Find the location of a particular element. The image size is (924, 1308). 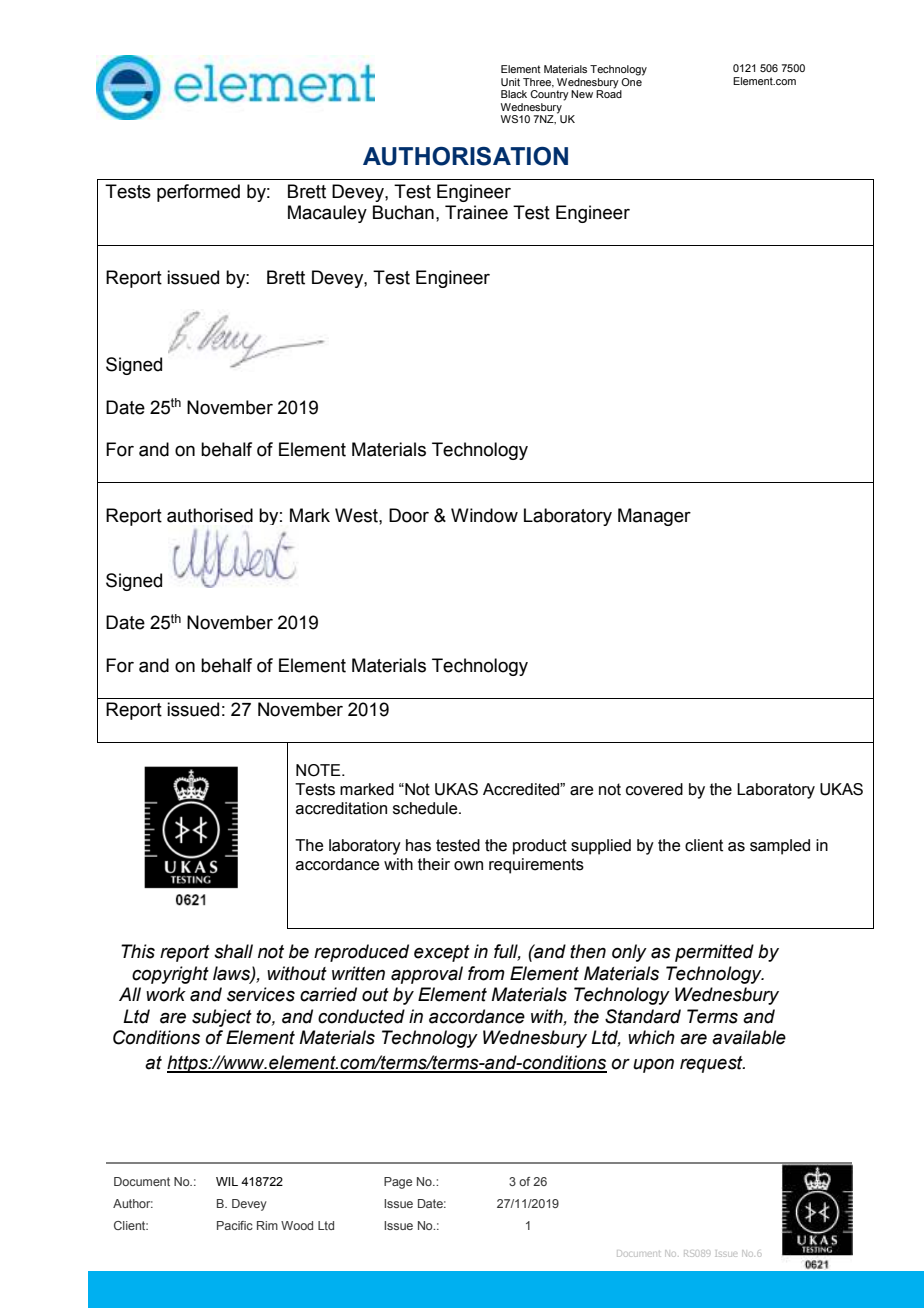

Window is located at coordinates (484, 515).
